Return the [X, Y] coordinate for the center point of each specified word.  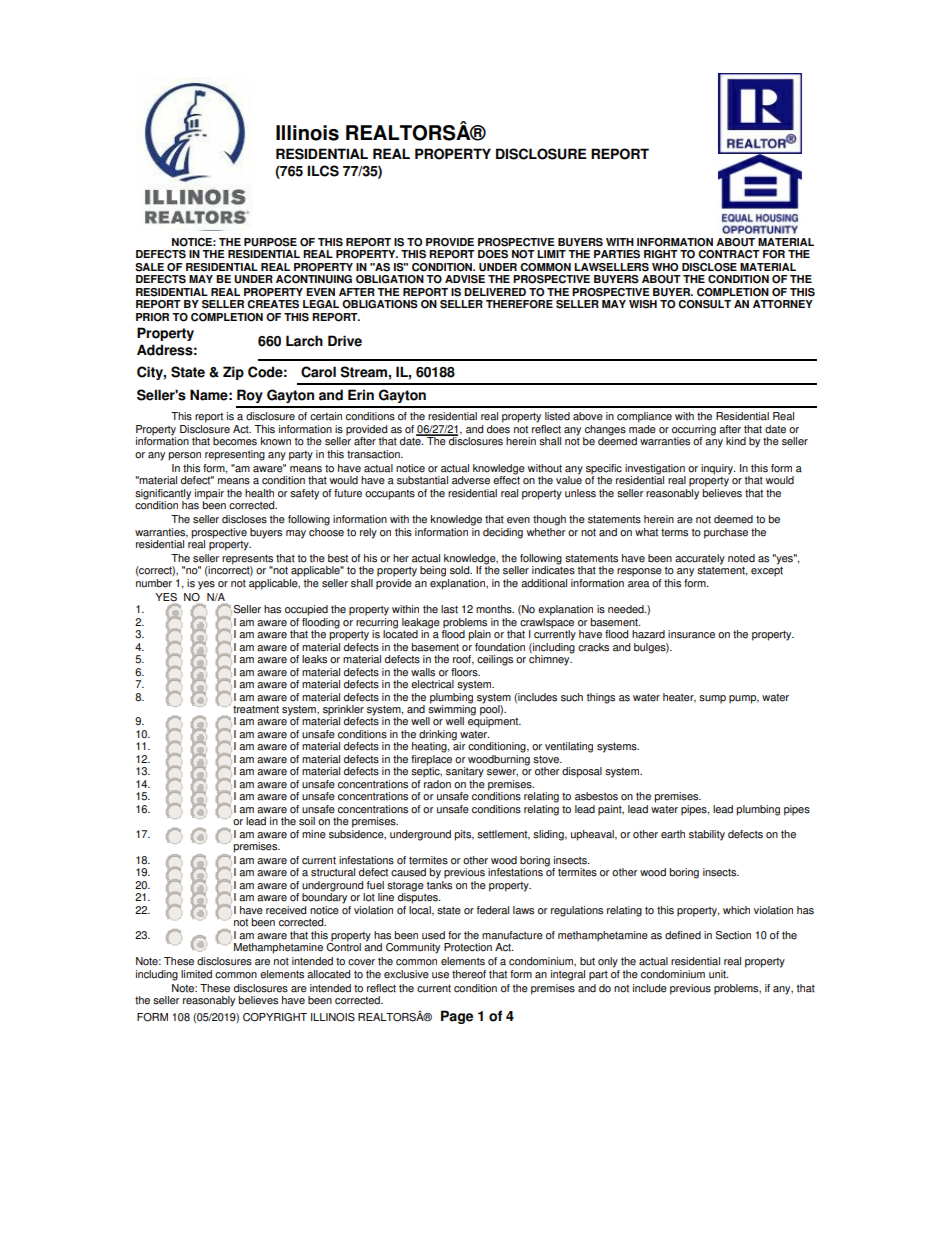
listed [557, 416]
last [449, 609]
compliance [644, 417]
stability [707, 835]
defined [683, 935]
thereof [469, 974]
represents [247, 560]
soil [307, 821]
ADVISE [465, 279]
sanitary [465, 772]
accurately [700, 559]
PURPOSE [270, 242]
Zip [233, 373]
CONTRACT [729, 254]
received [286, 910]
